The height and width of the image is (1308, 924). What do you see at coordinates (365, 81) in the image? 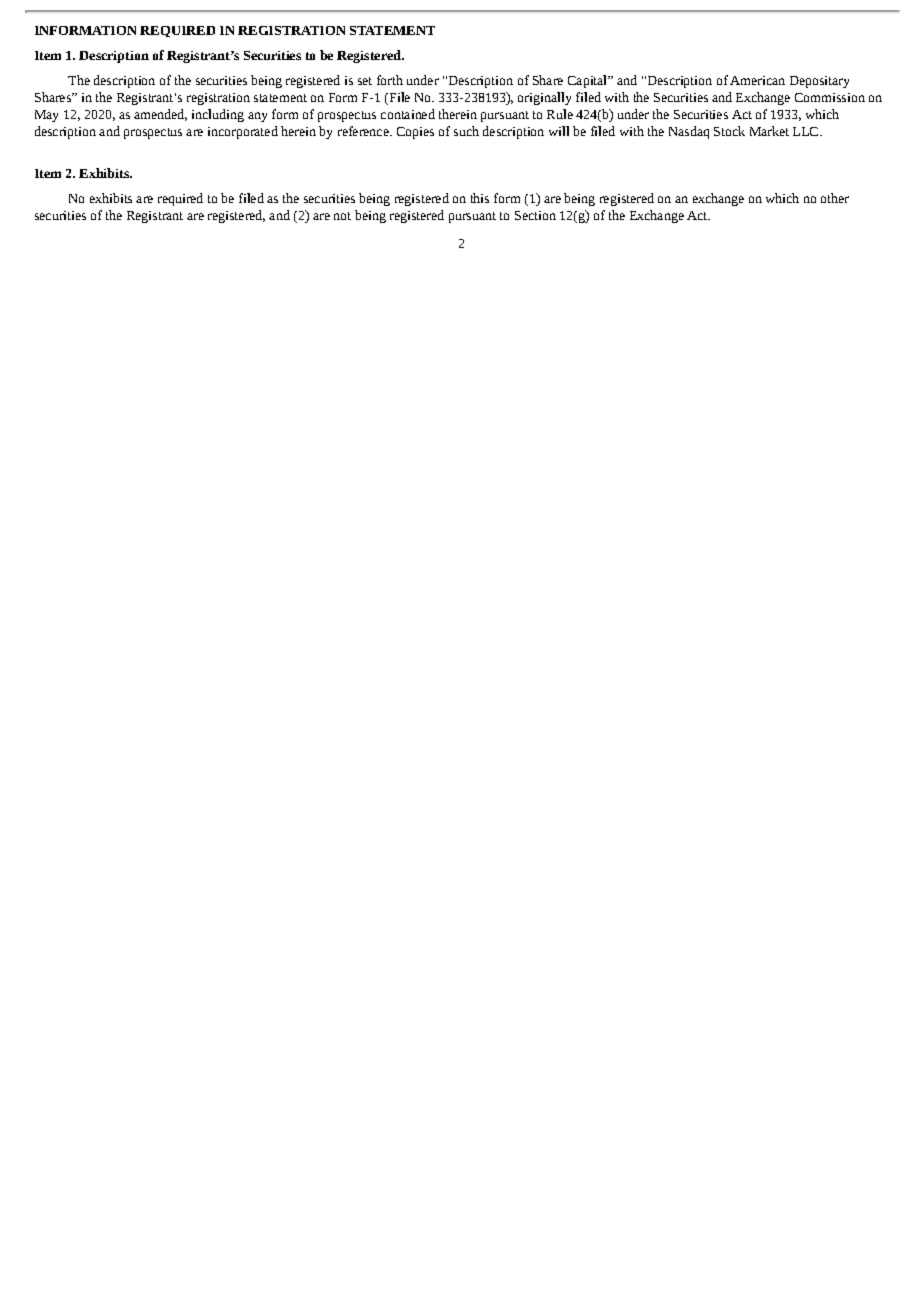
I see `set` at bounding box center [365, 81].
